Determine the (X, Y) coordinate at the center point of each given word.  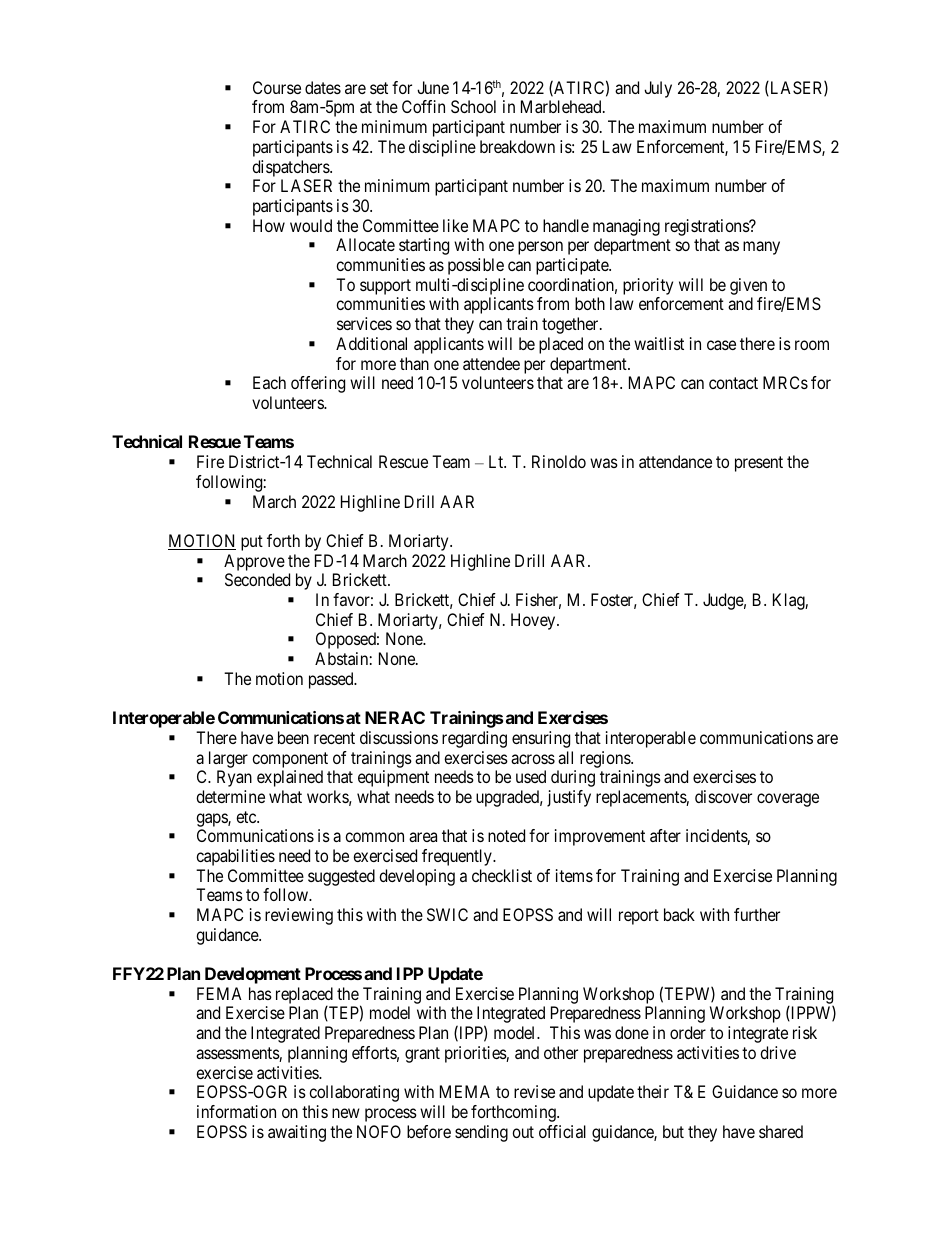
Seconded (257, 579)
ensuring (541, 739)
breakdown (517, 146)
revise (534, 1091)
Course (277, 87)
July (658, 89)
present (759, 464)
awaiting (297, 1133)
